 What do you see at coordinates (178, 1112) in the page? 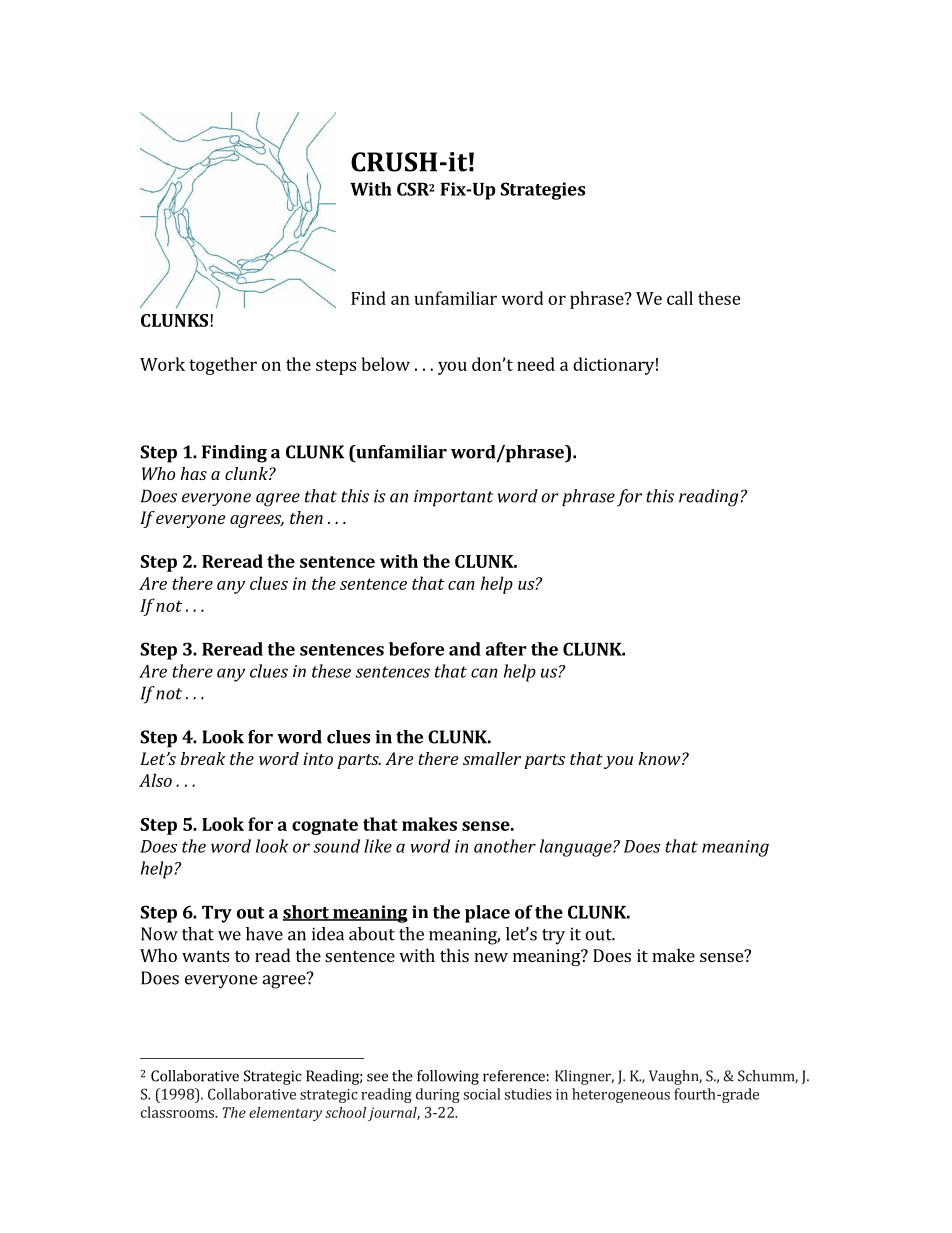
I see `classrooms` at bounding box center [178, 1112].
